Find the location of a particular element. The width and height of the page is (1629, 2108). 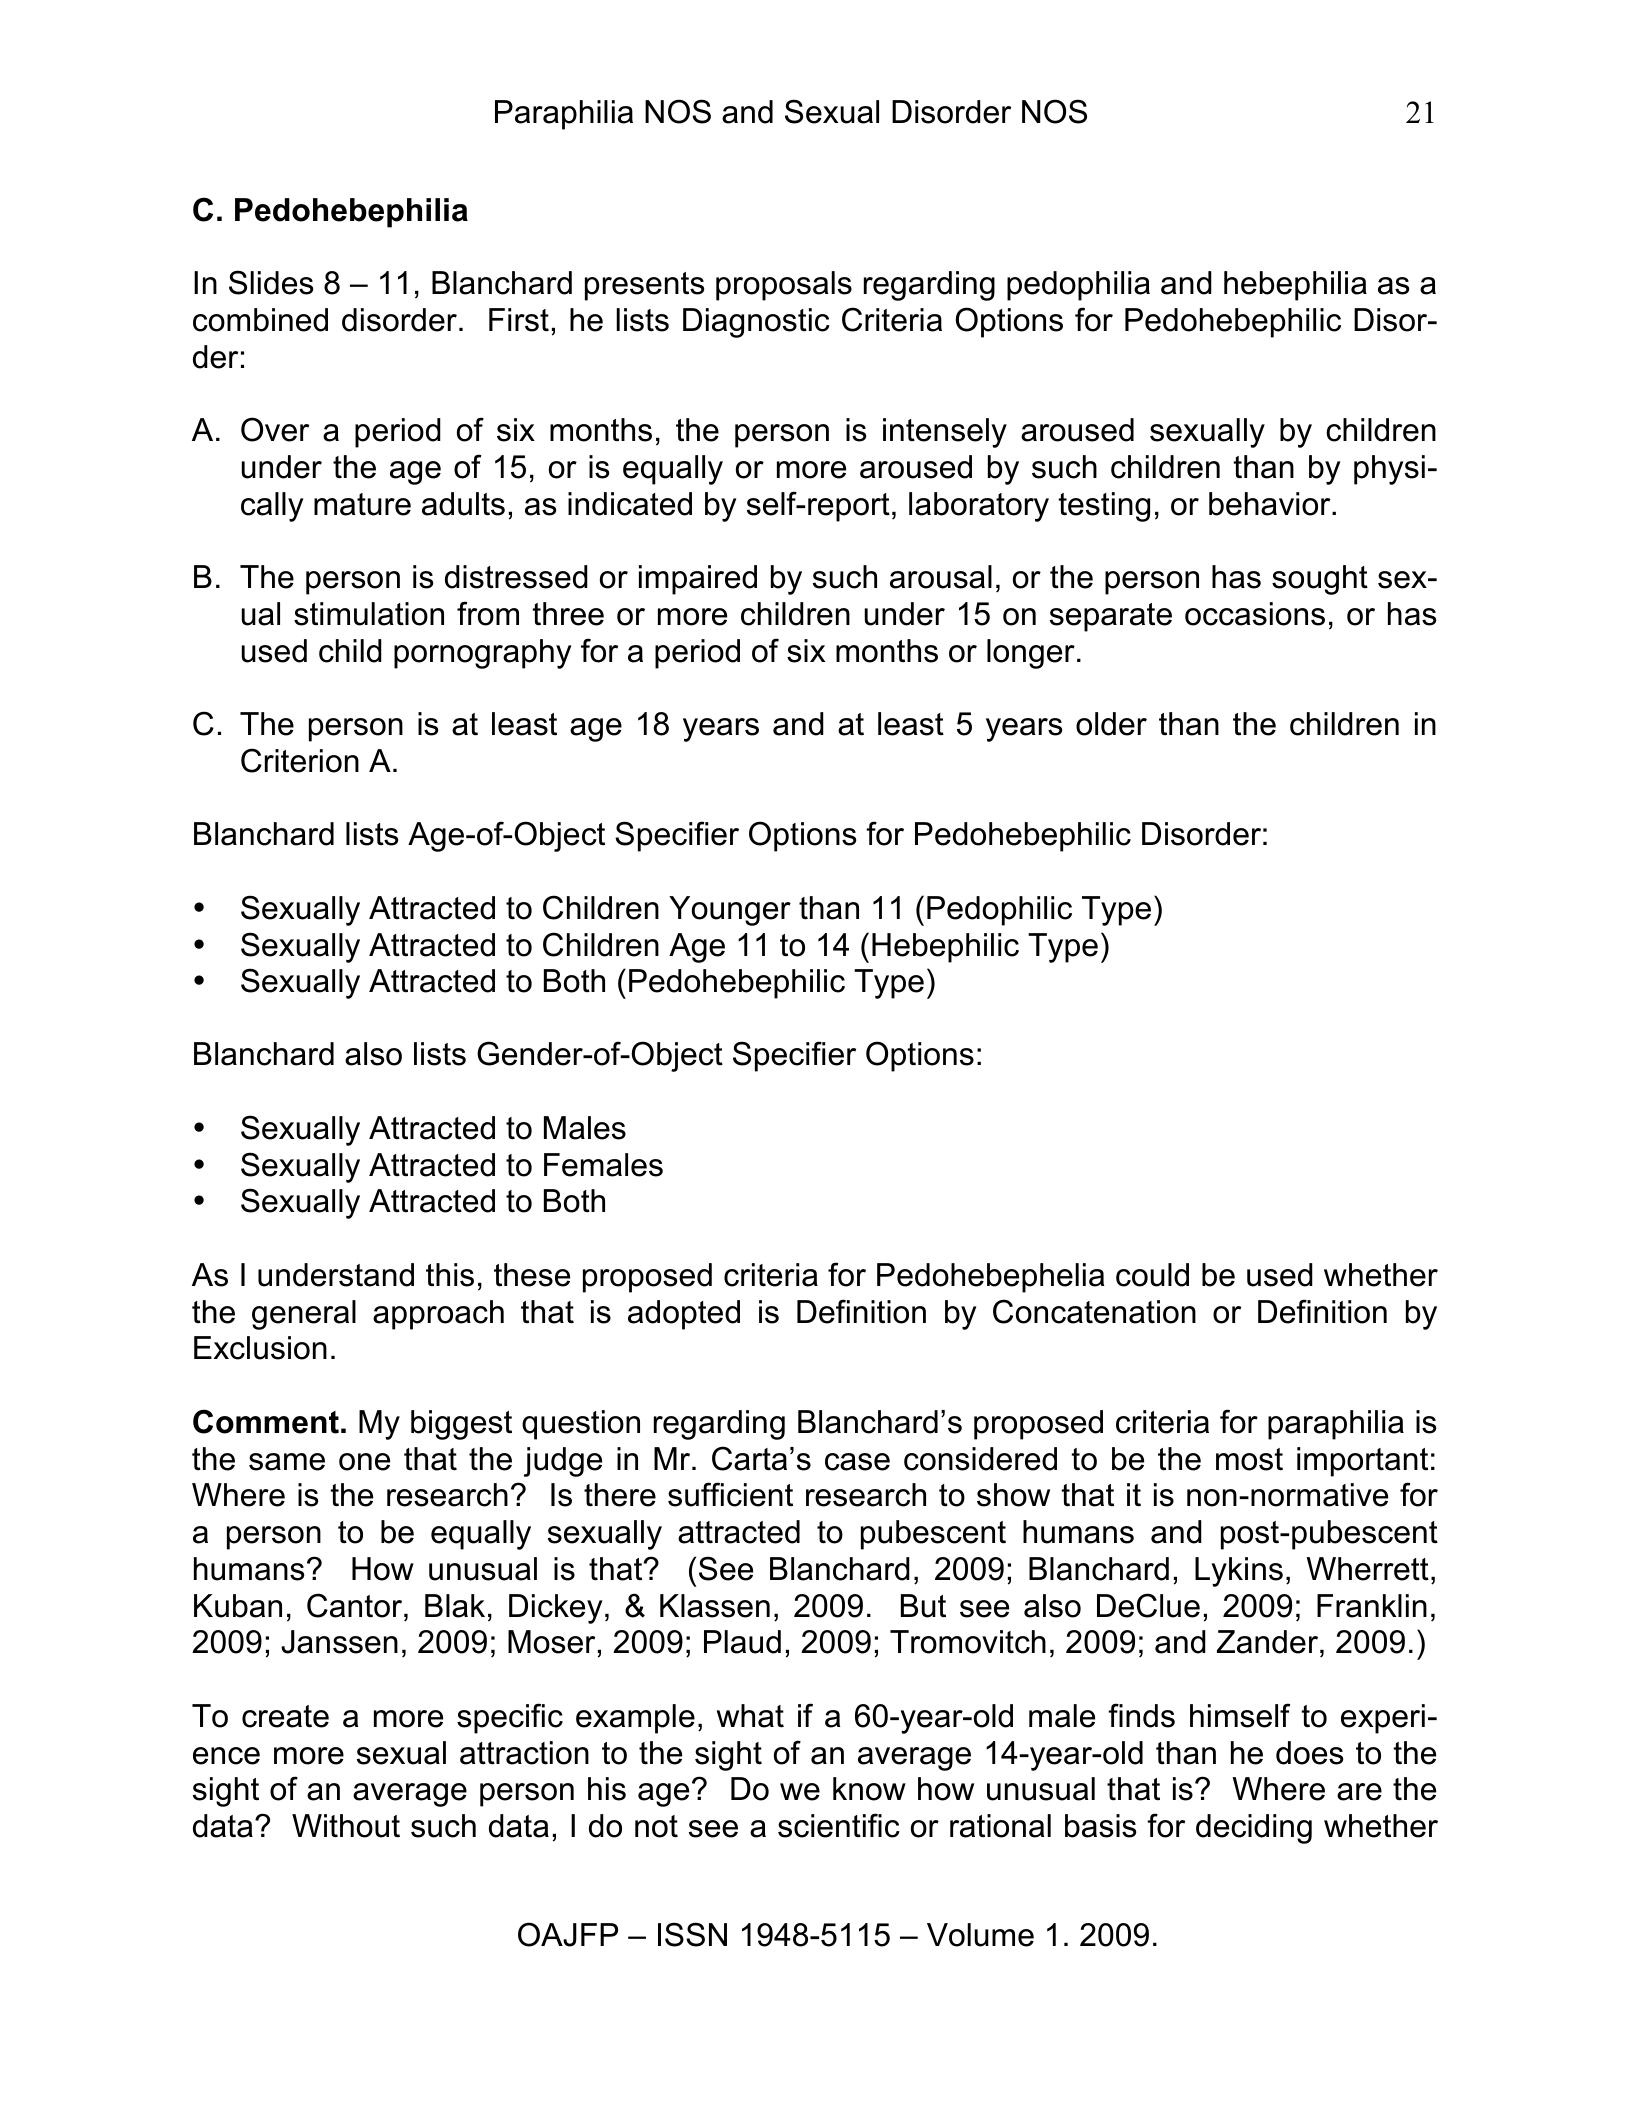

First is located at coordinates (519, 320).
